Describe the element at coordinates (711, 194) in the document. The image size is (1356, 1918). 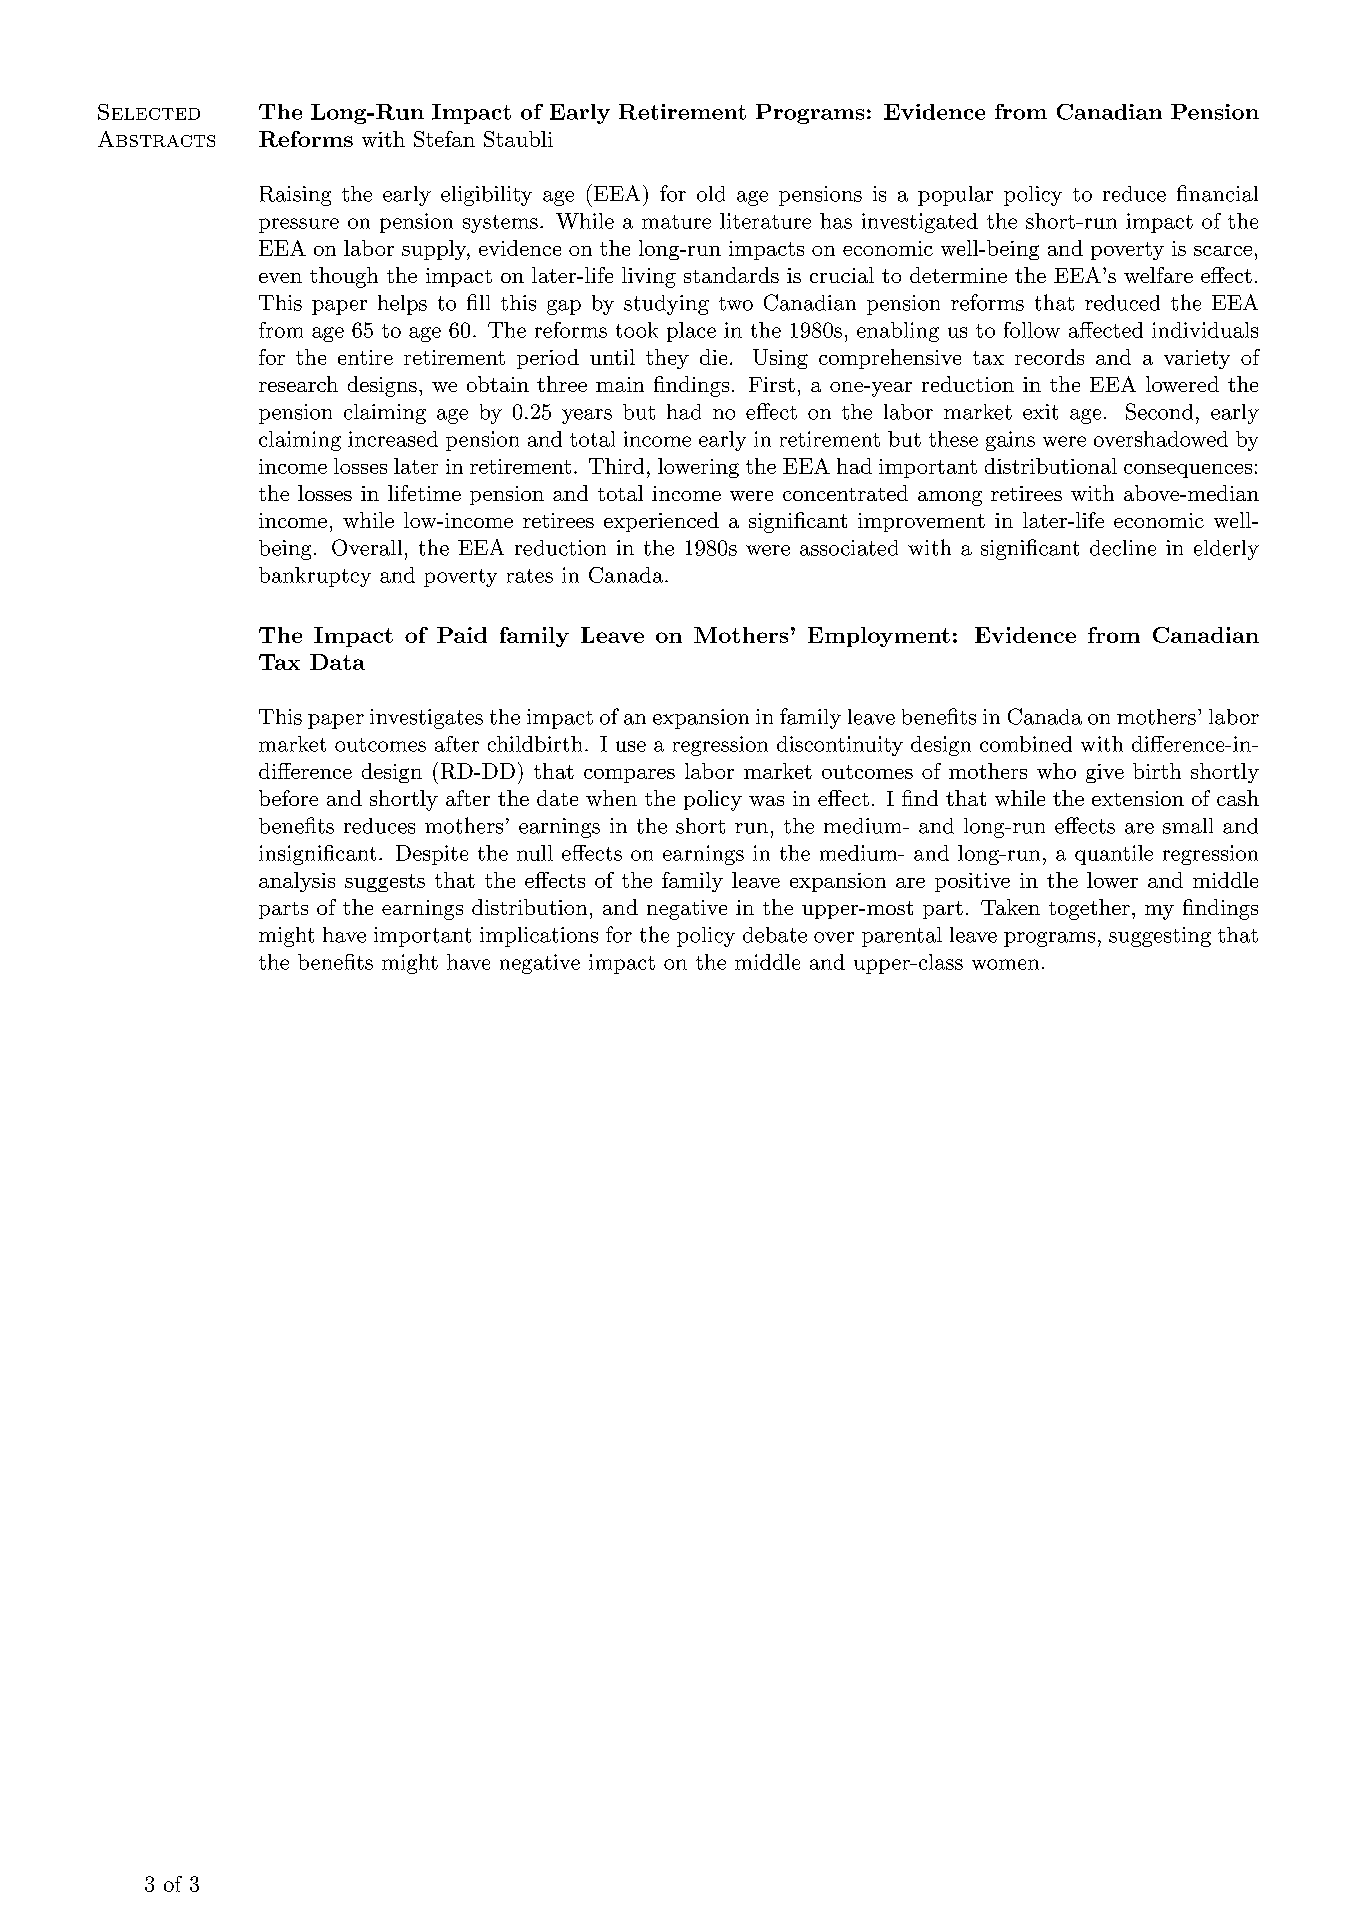
I see `old` at that location.
